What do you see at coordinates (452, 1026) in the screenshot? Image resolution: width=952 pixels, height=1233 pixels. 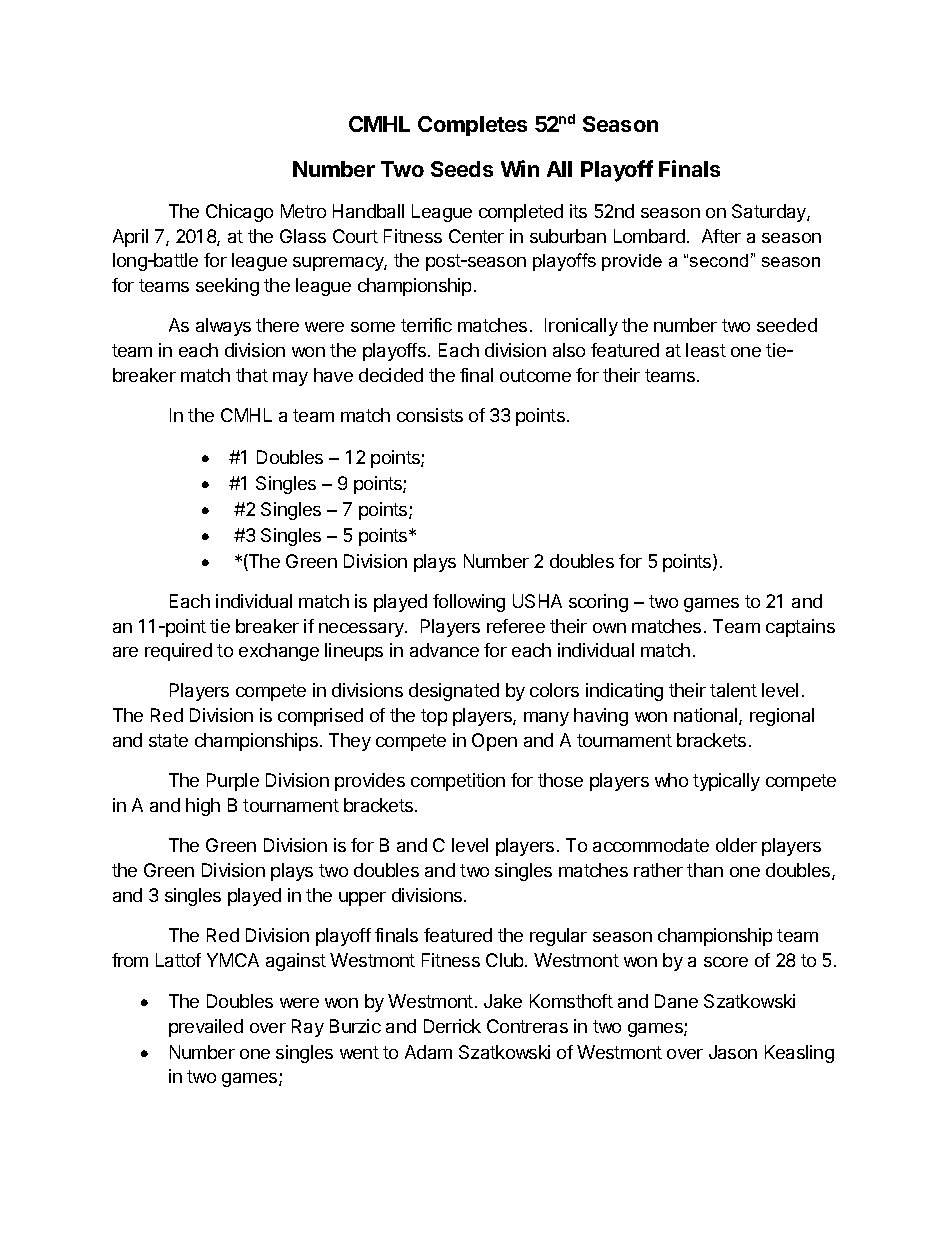 I see `Derrick` at bounding box center [452, 1026].
